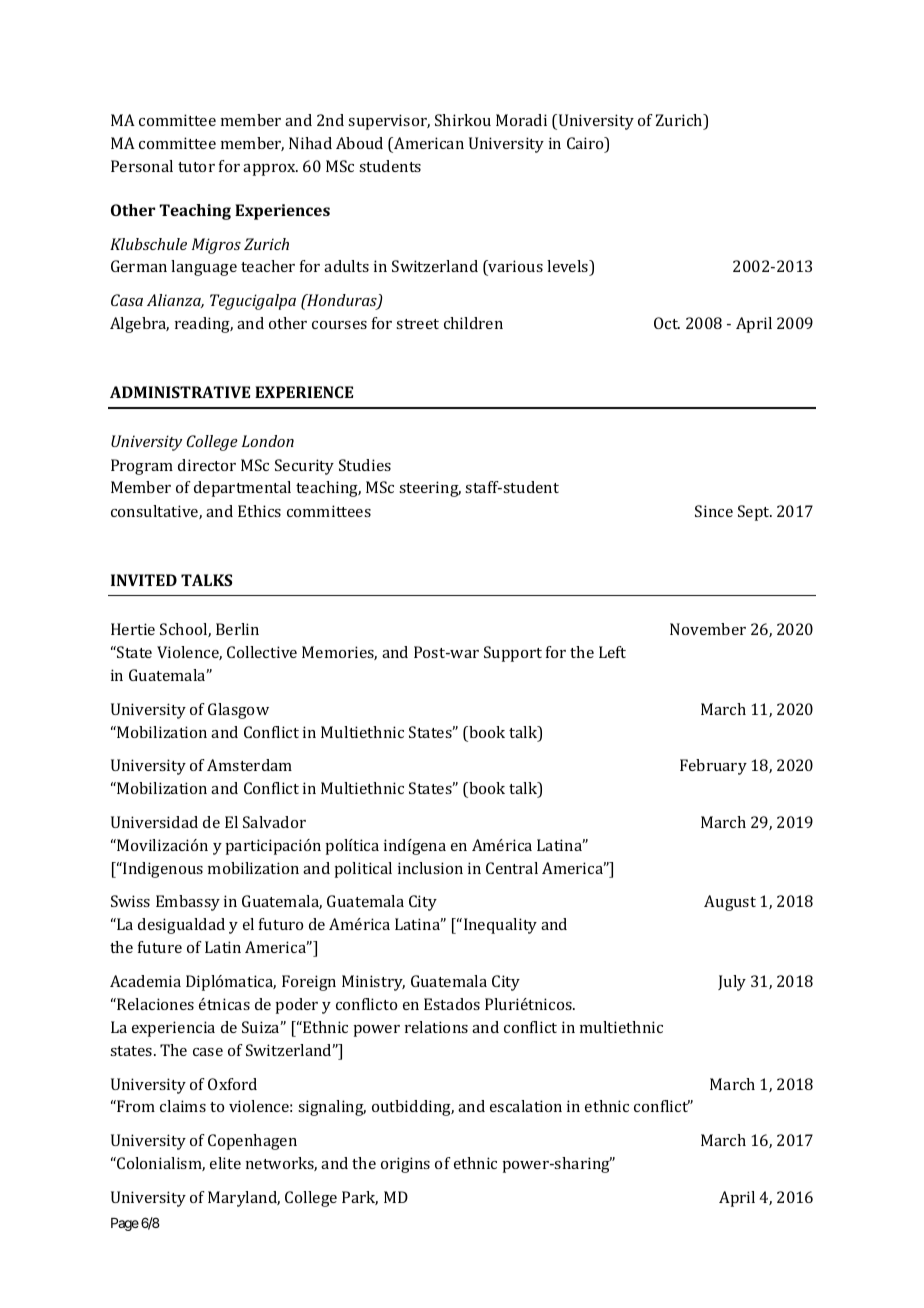 Image resolution: width=924 pixels, height=1308 pixels. I want to click on Amsterdam, so click(249, 765).
